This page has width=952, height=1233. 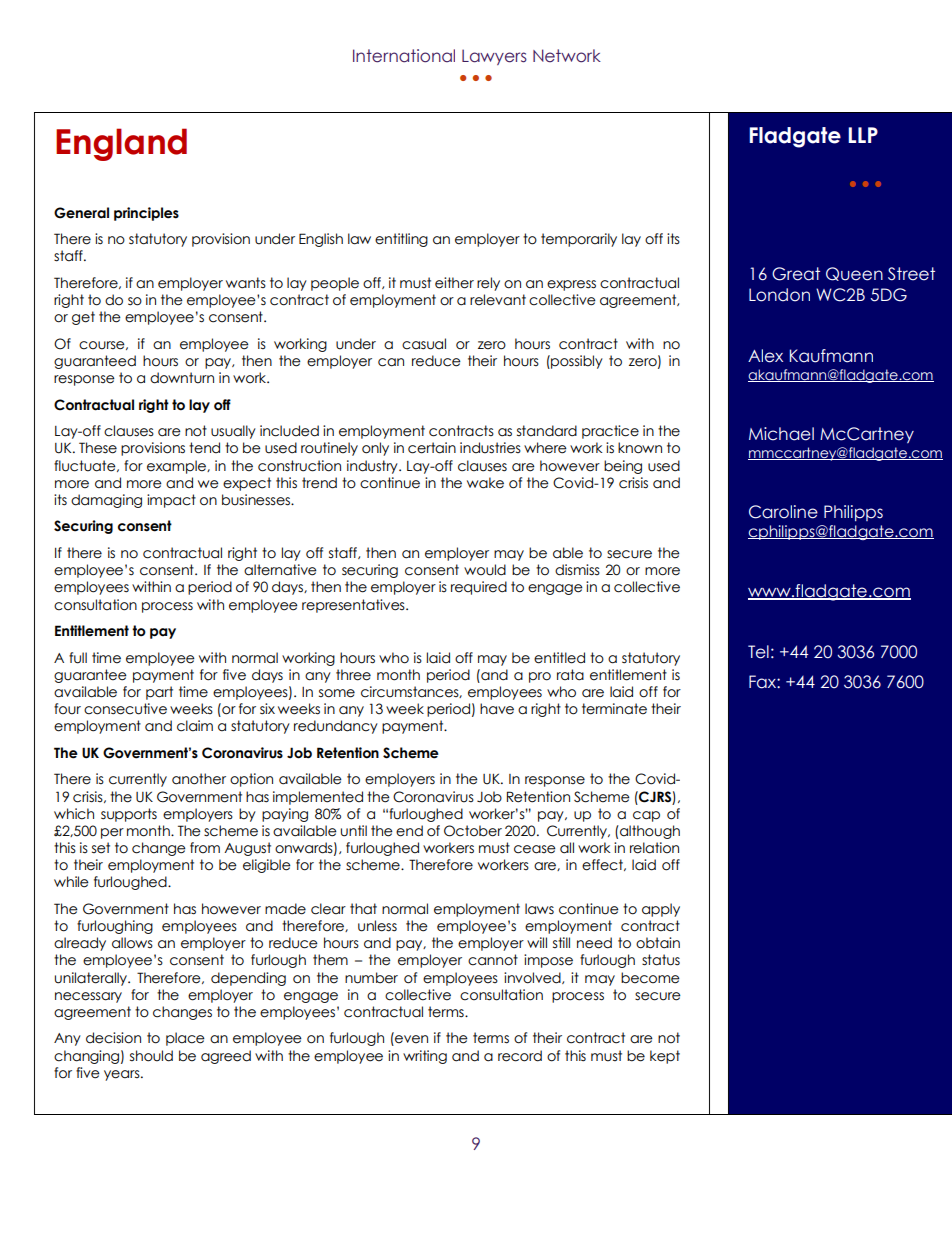 I want to click on place, so click(x=185, y=1039).
